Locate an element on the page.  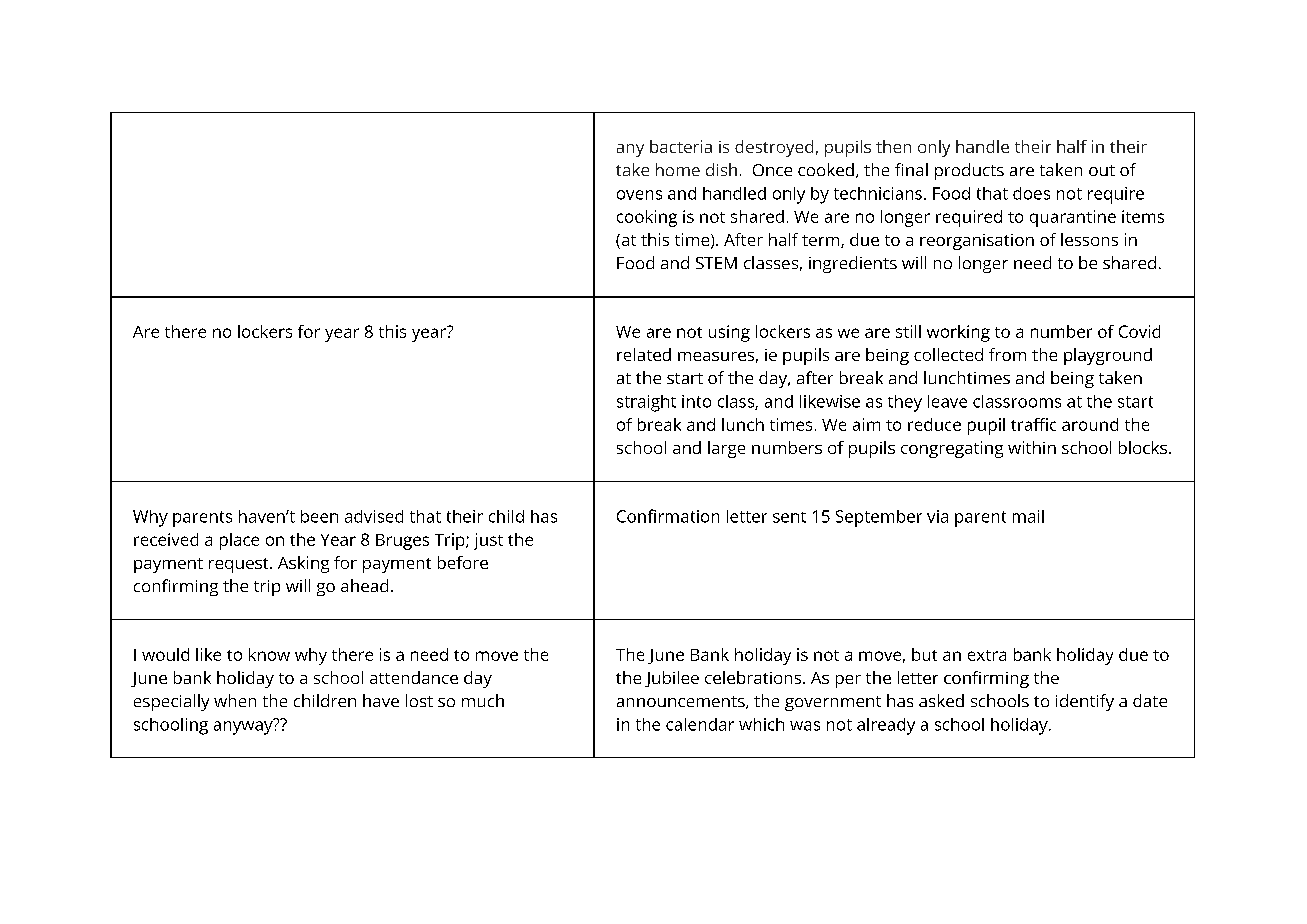
STEM is located at coordinates (716, 263).
